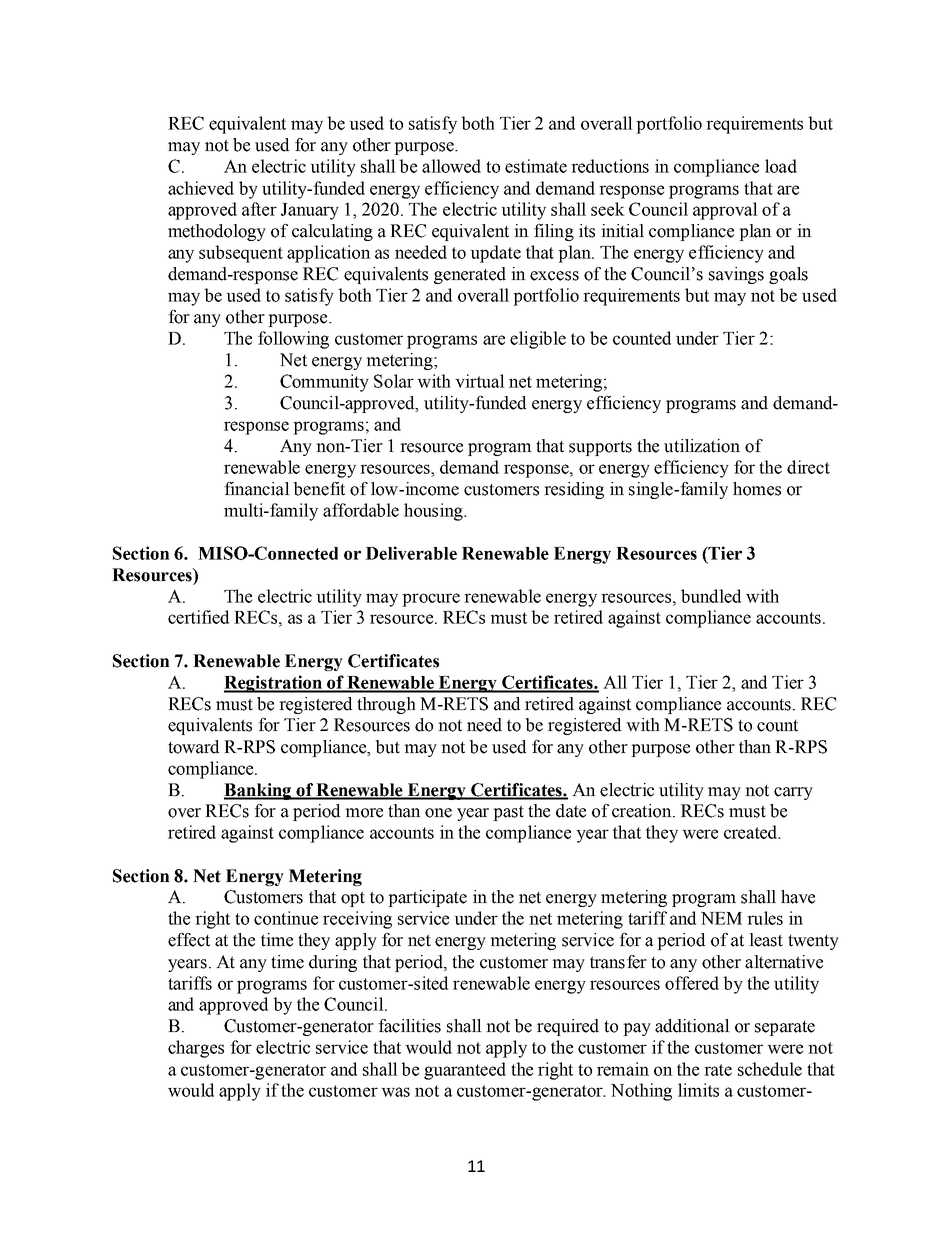 The image size is (952, 1233). Describe the element at coordinates (536, 166) in the image. I see `estimate` at that location.
